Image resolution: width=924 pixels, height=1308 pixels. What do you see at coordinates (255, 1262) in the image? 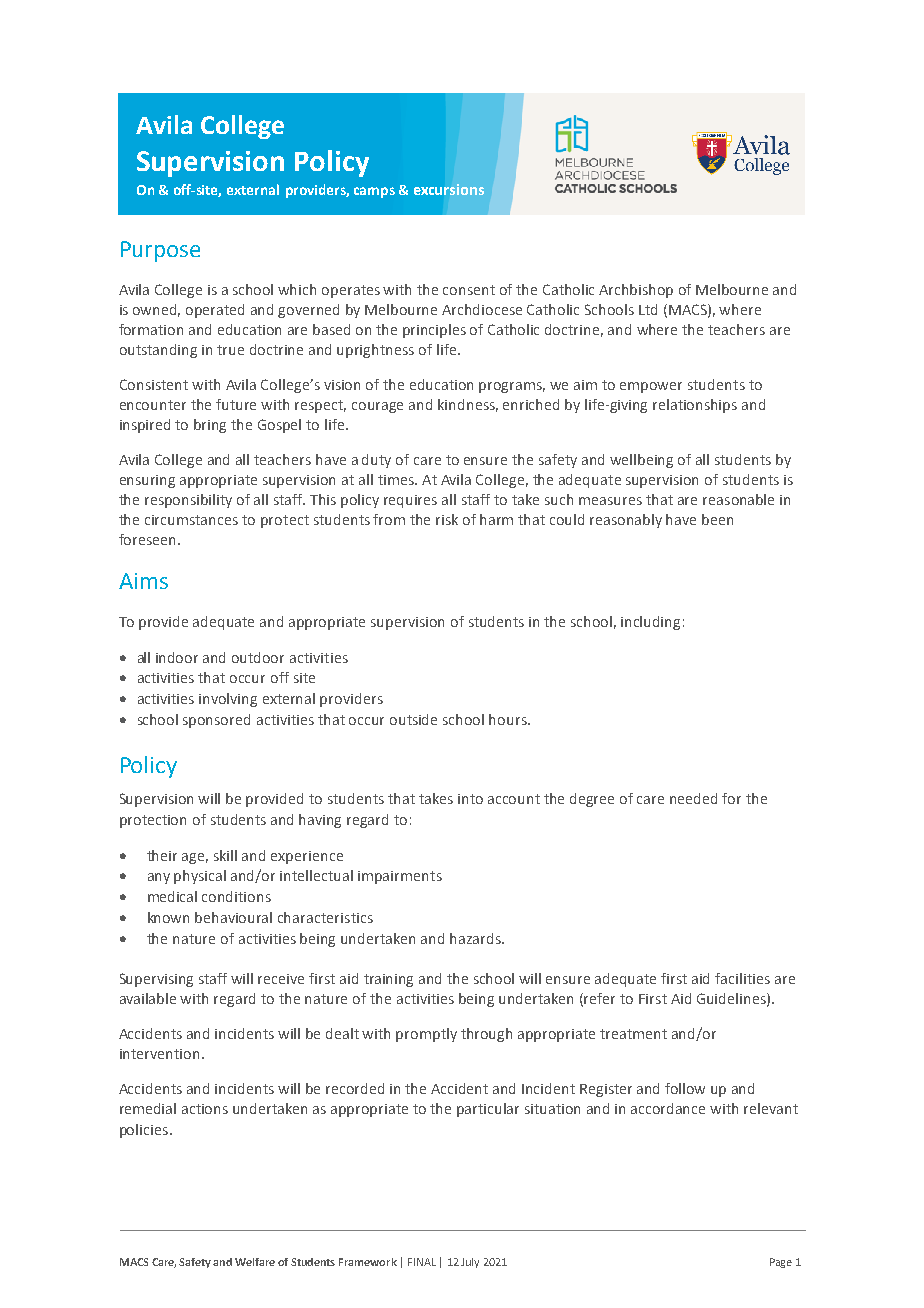
I see `Welfare` at bounding box center [255, 1262].
